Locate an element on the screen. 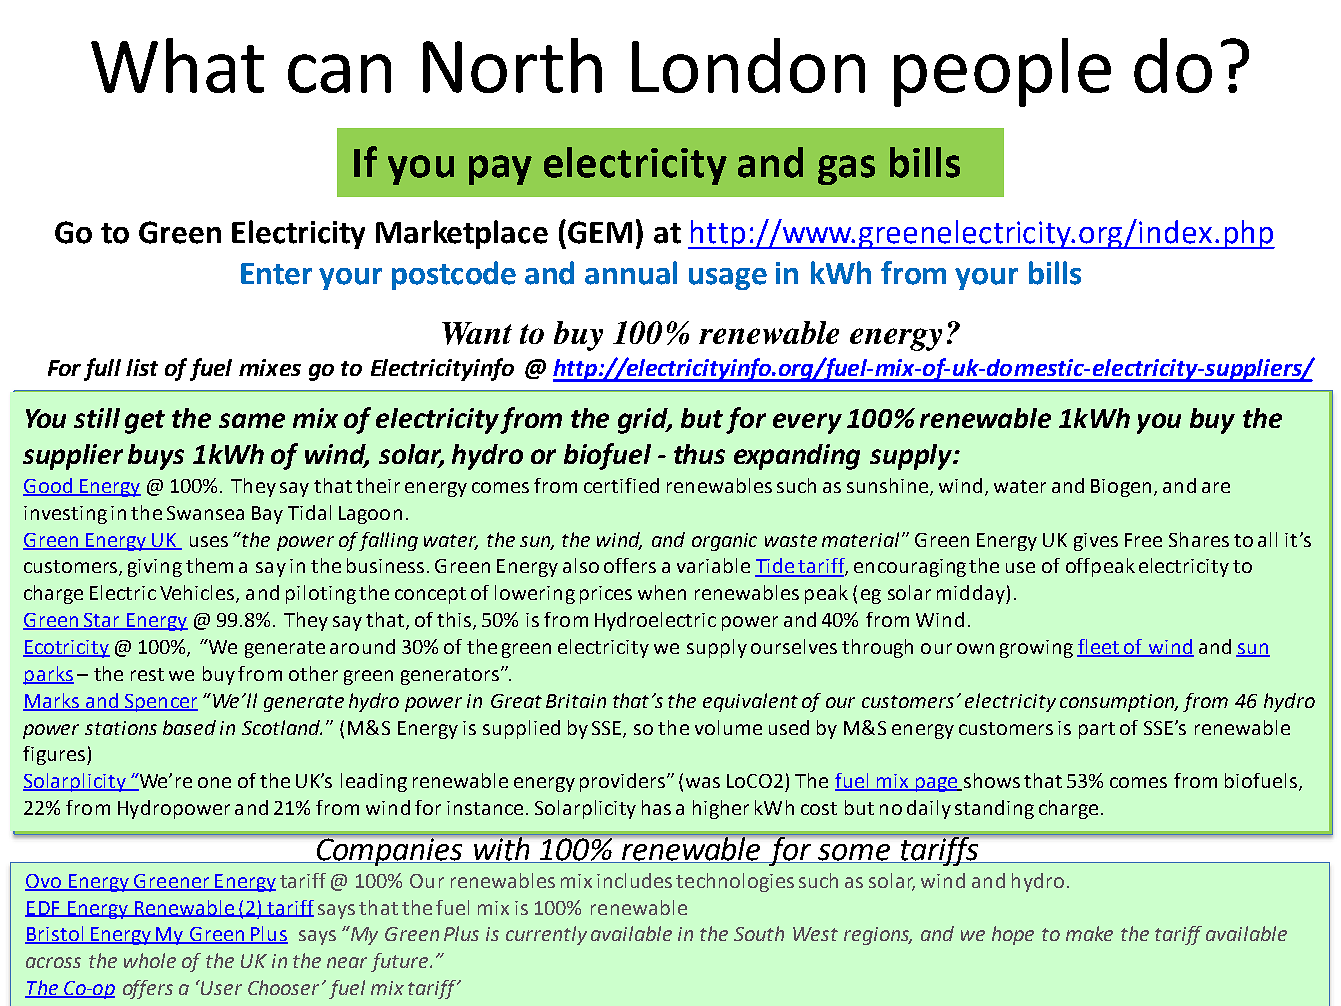 Image resolution: width=1341 pixels, height=1006 pixels. What is located at coordinates (177, 65).
